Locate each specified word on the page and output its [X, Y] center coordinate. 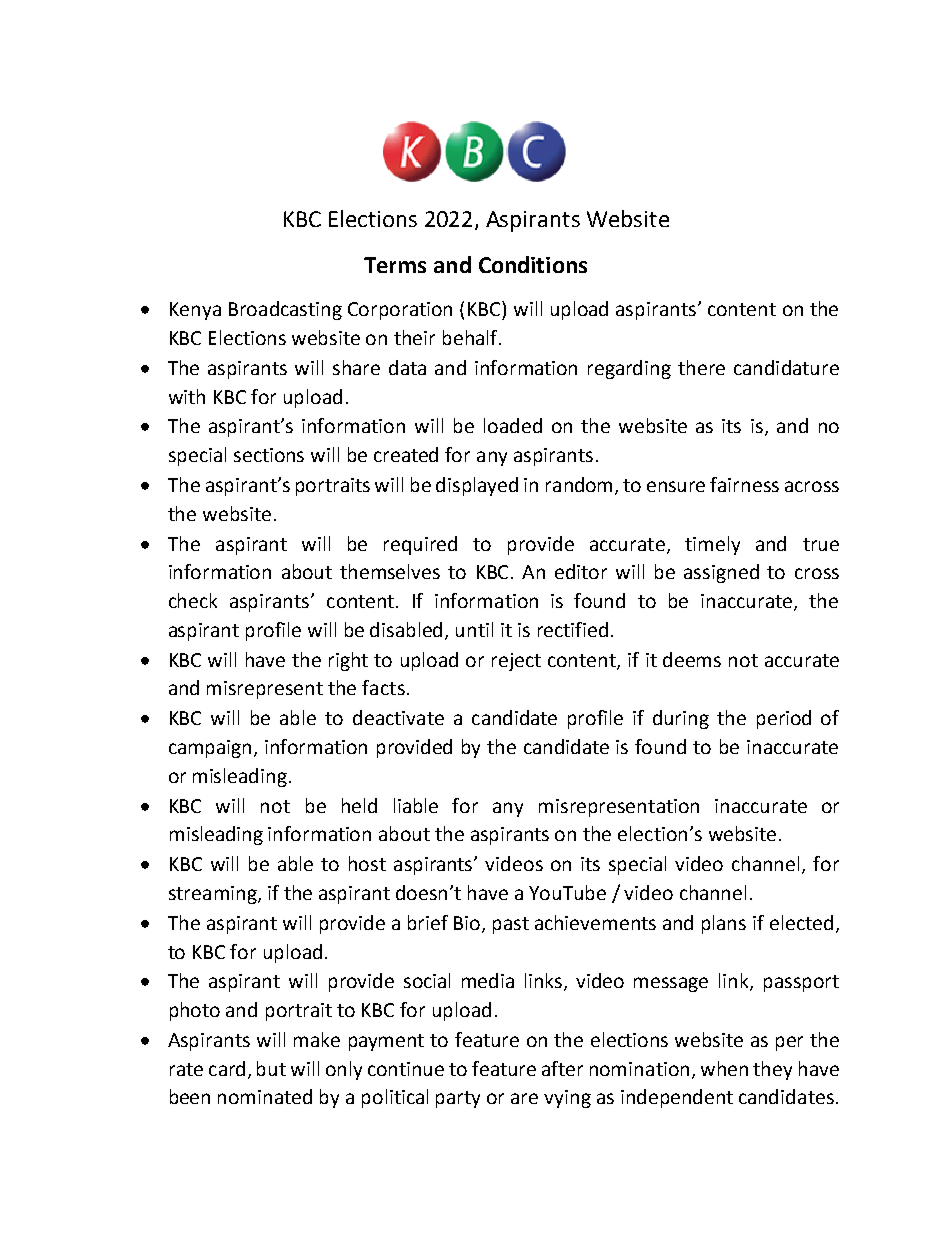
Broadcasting [285, 310]
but [271, 1068]
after [562, 1068]
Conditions [533, 264]
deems [692, 659]
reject [516, 662]
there [701, 367]
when [724, 1068]
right [348, 661]
